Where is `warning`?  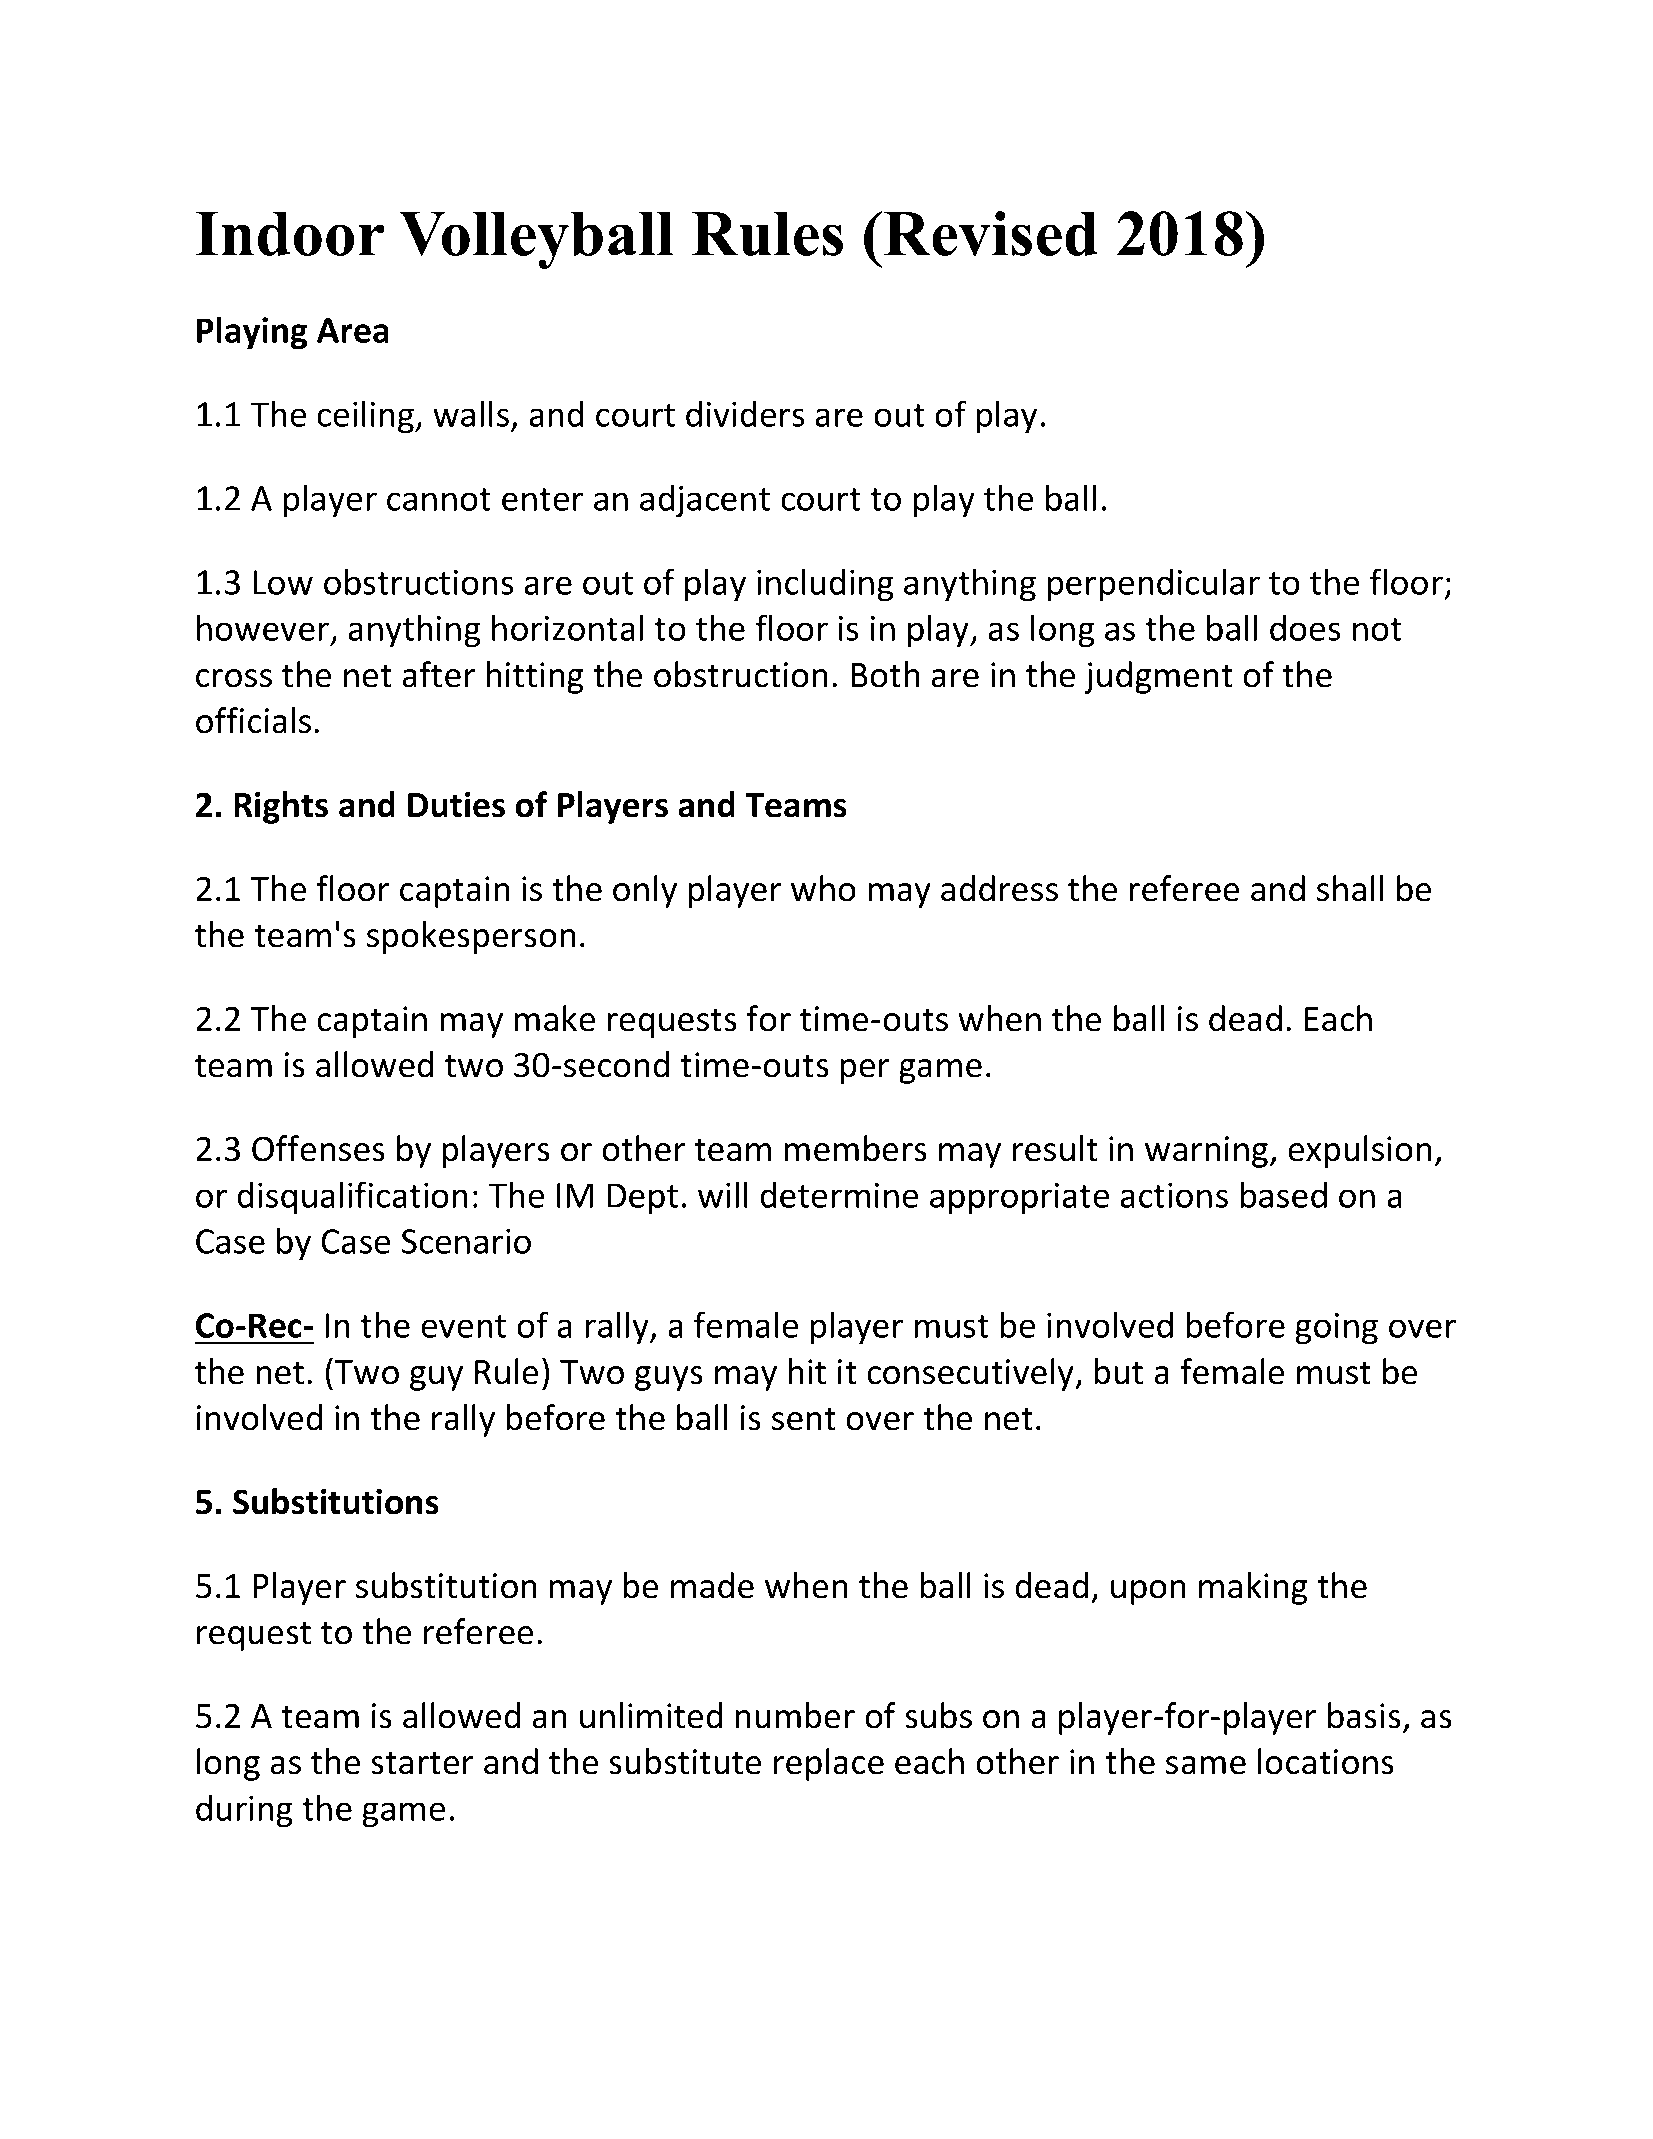
warning is located at coordinates (1208, 1152).
